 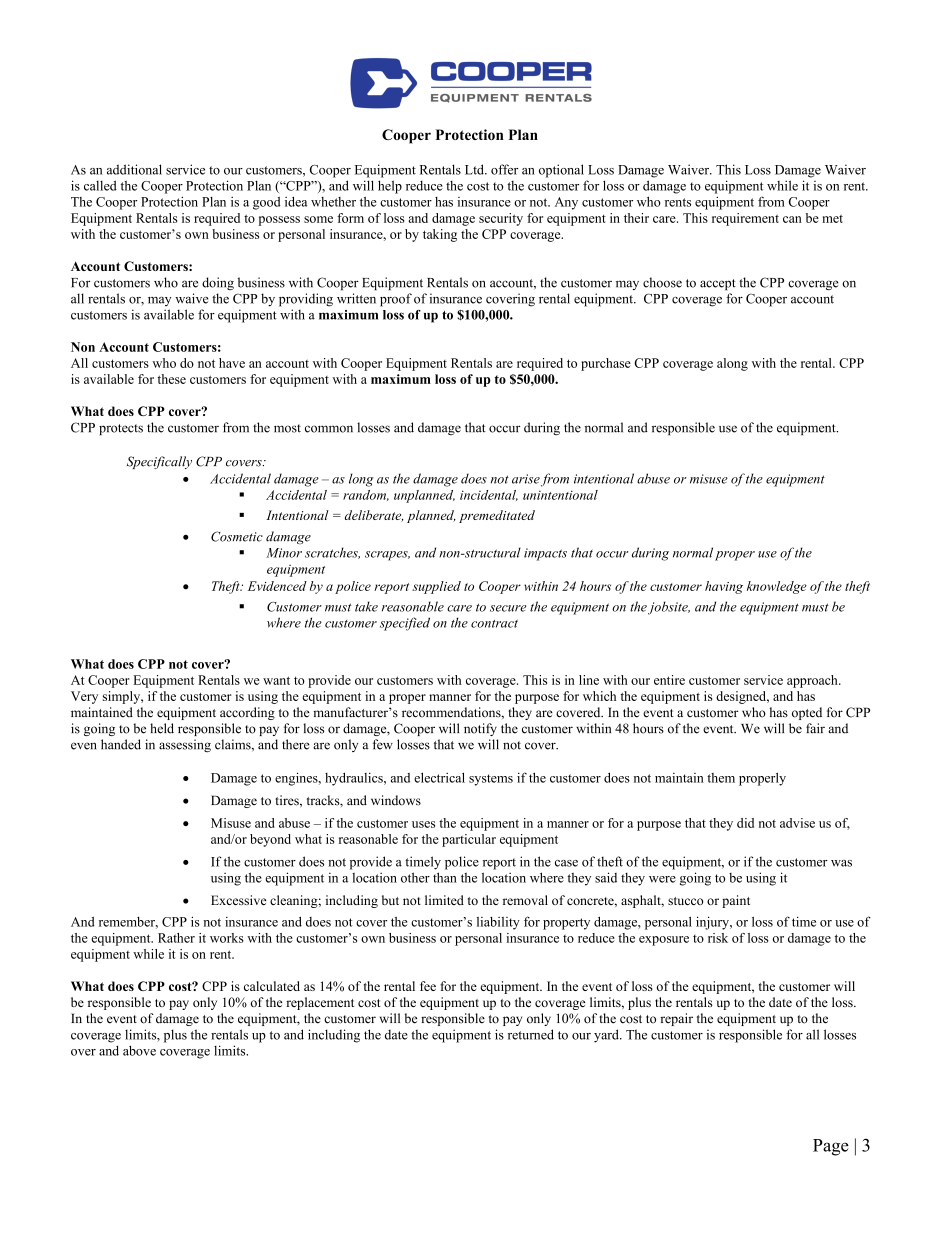 What do you see at coordinates (423, 824) in the document?
I see `uses` at bounding box center [423, 824].
